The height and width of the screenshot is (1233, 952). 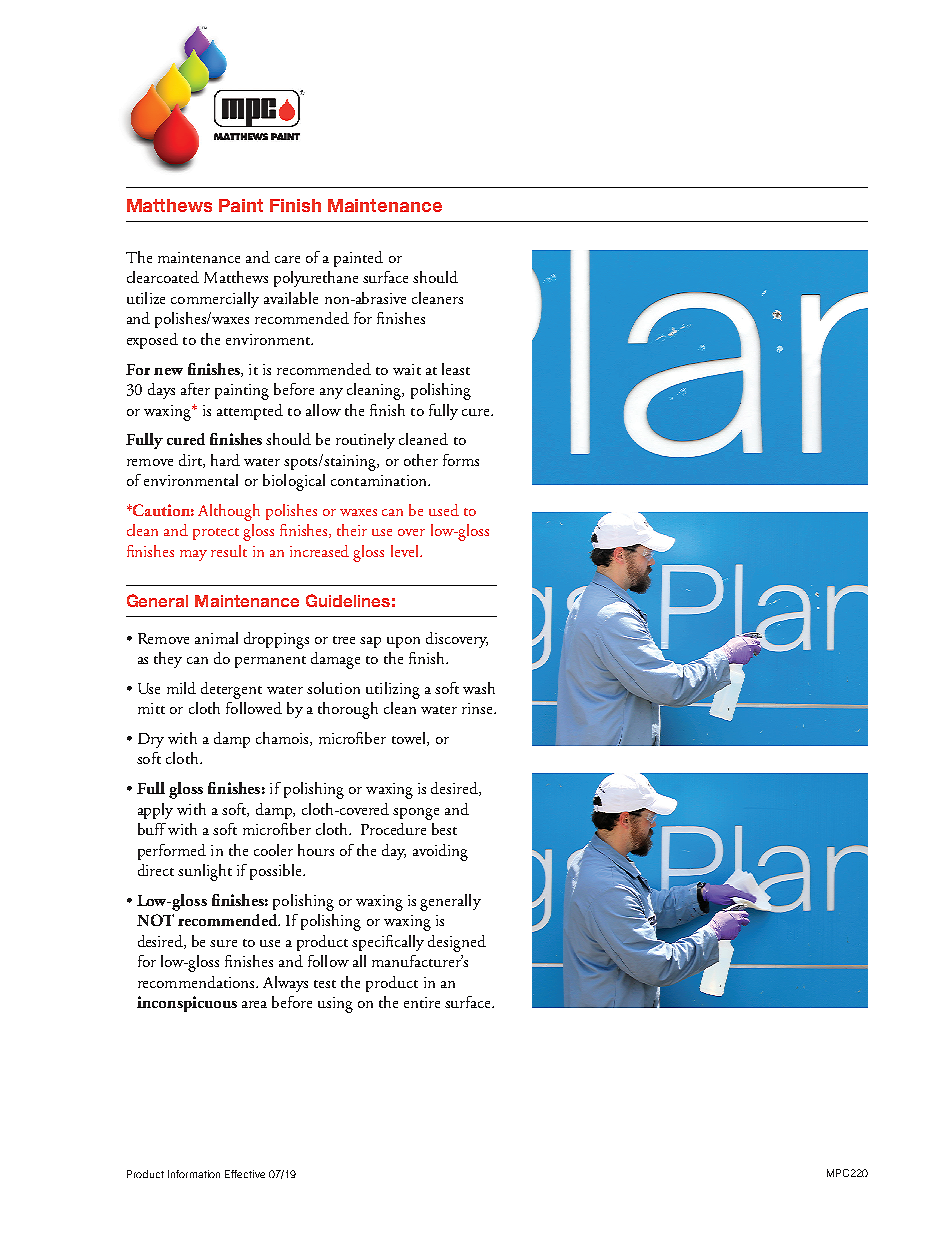 I want to click on other, so click(x=421, y=460).
